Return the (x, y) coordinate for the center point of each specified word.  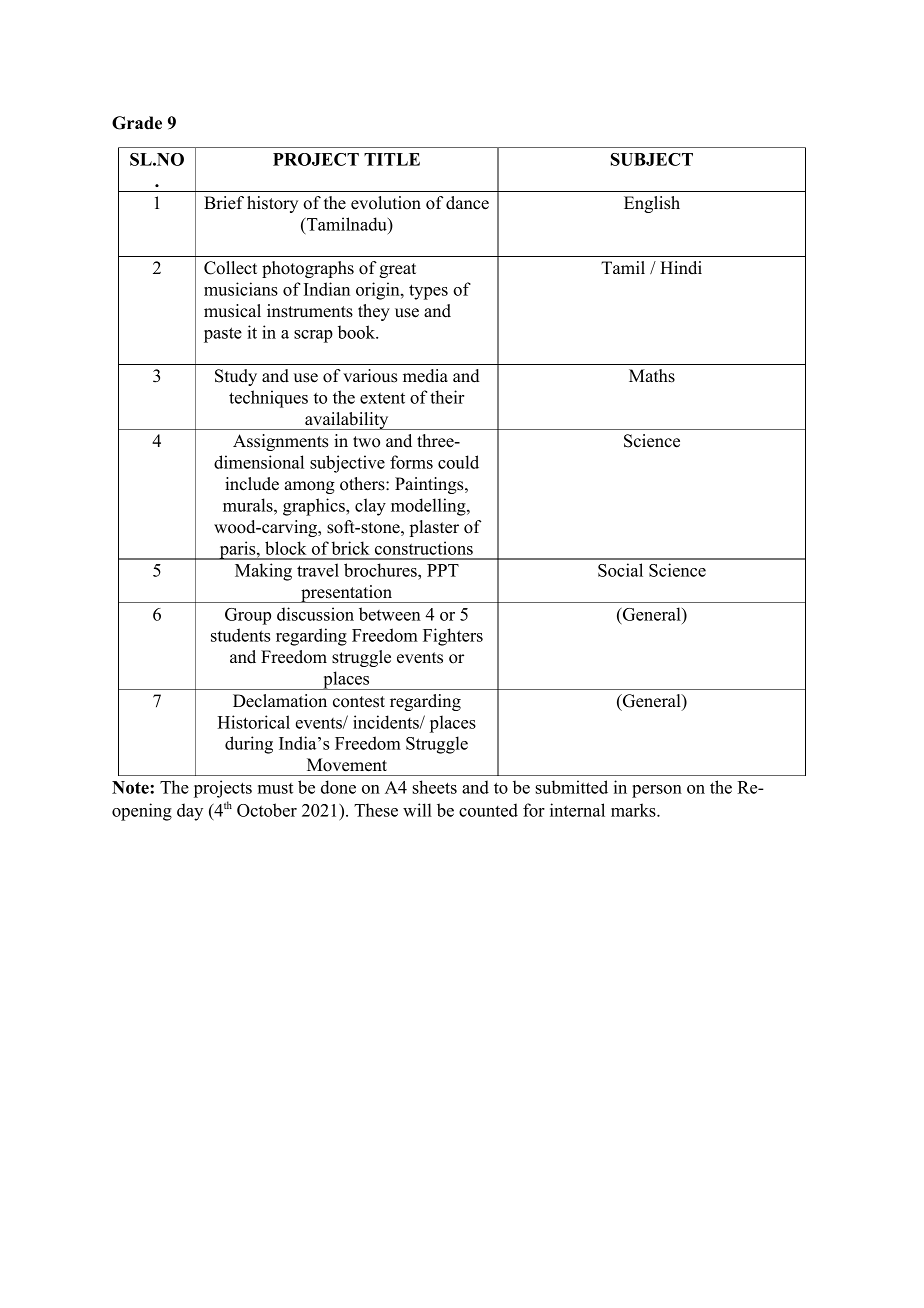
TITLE (392, 159)
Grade (137, 123)
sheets (435, 787)
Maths (652, 376)
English (652, 204)
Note (131, 787)
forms (411, 462)
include (252, 484)
